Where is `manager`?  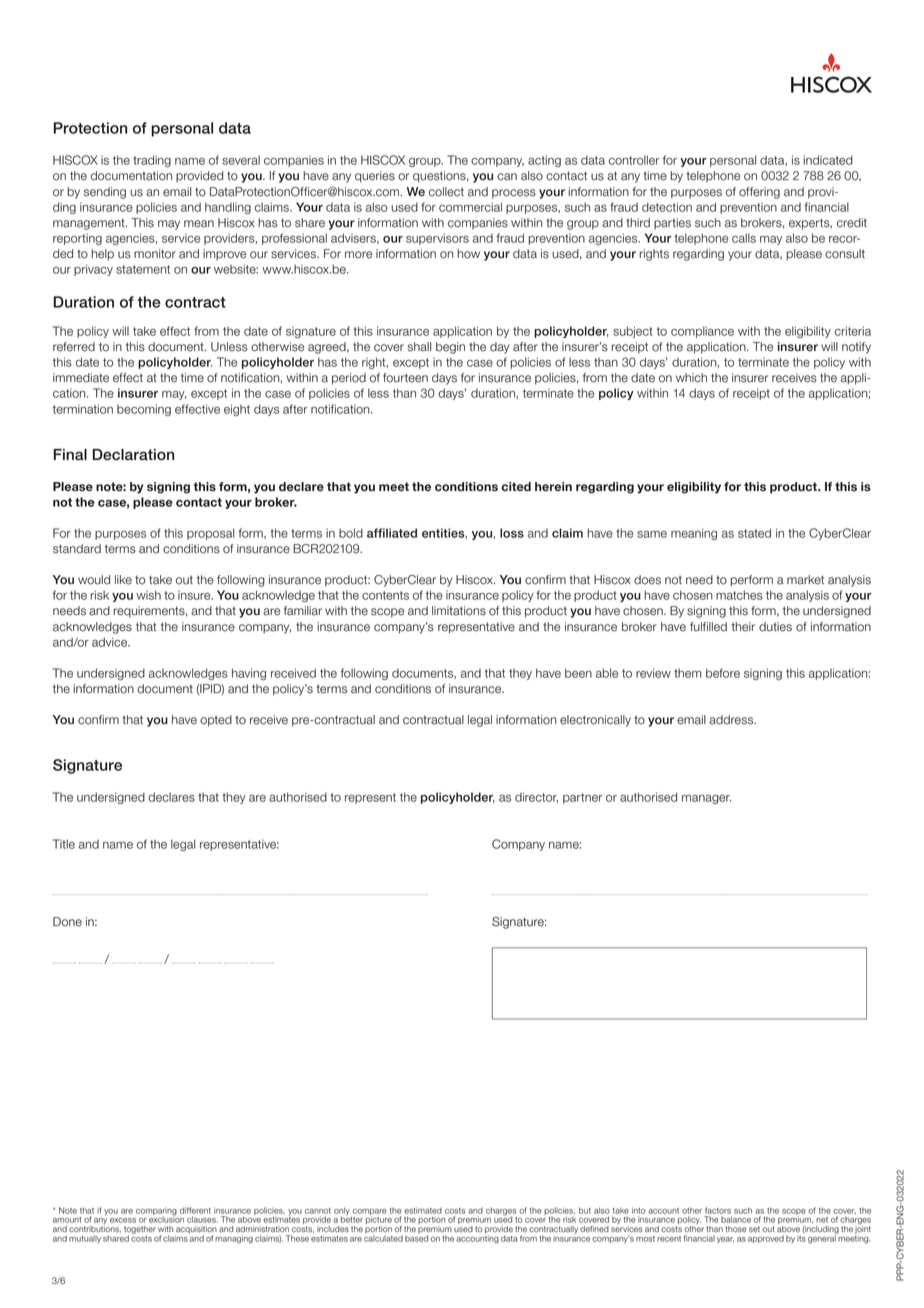 manager is located at coordinates (706, 799).
